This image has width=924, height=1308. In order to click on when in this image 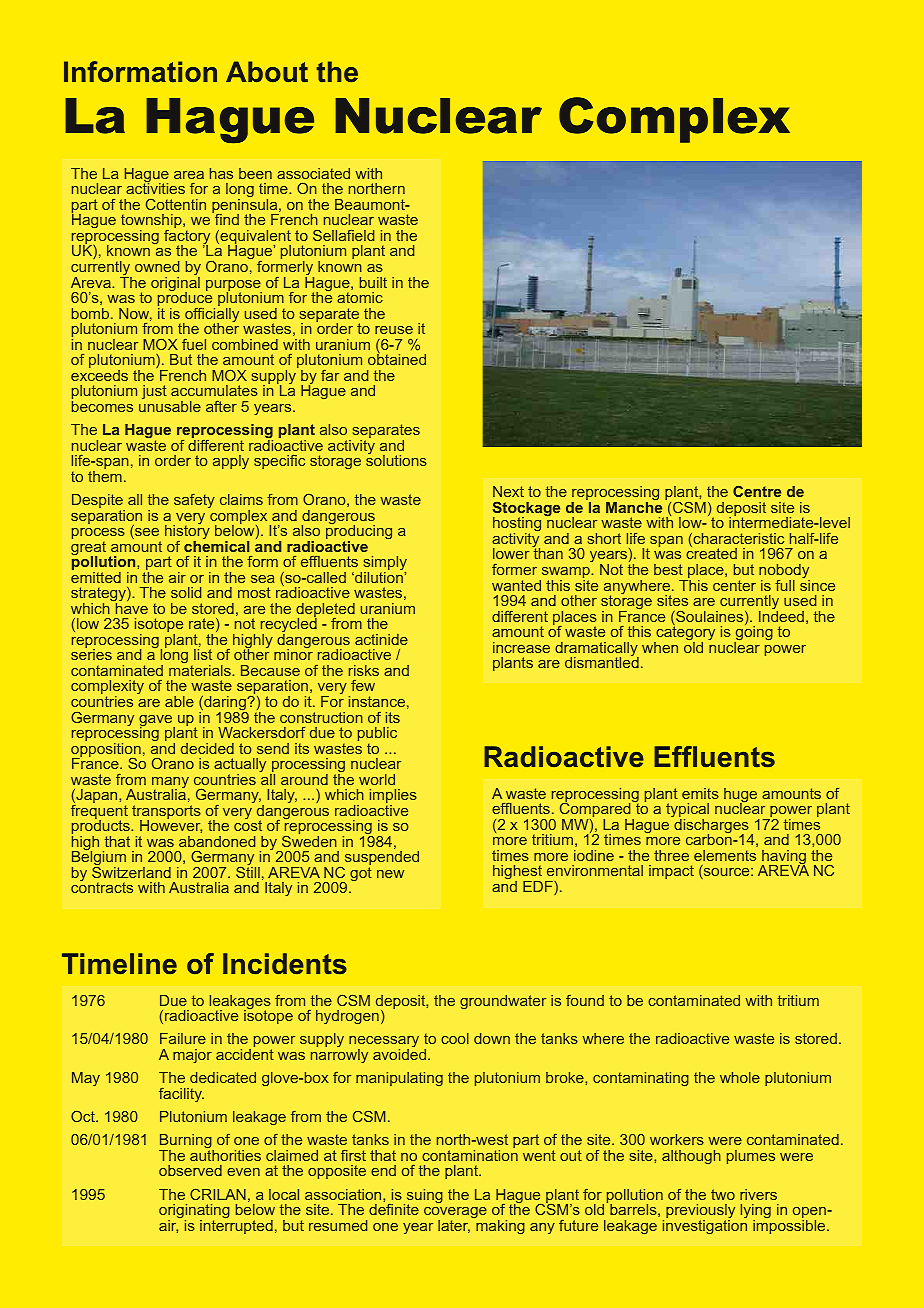, I will do `click(660, 647)`.
